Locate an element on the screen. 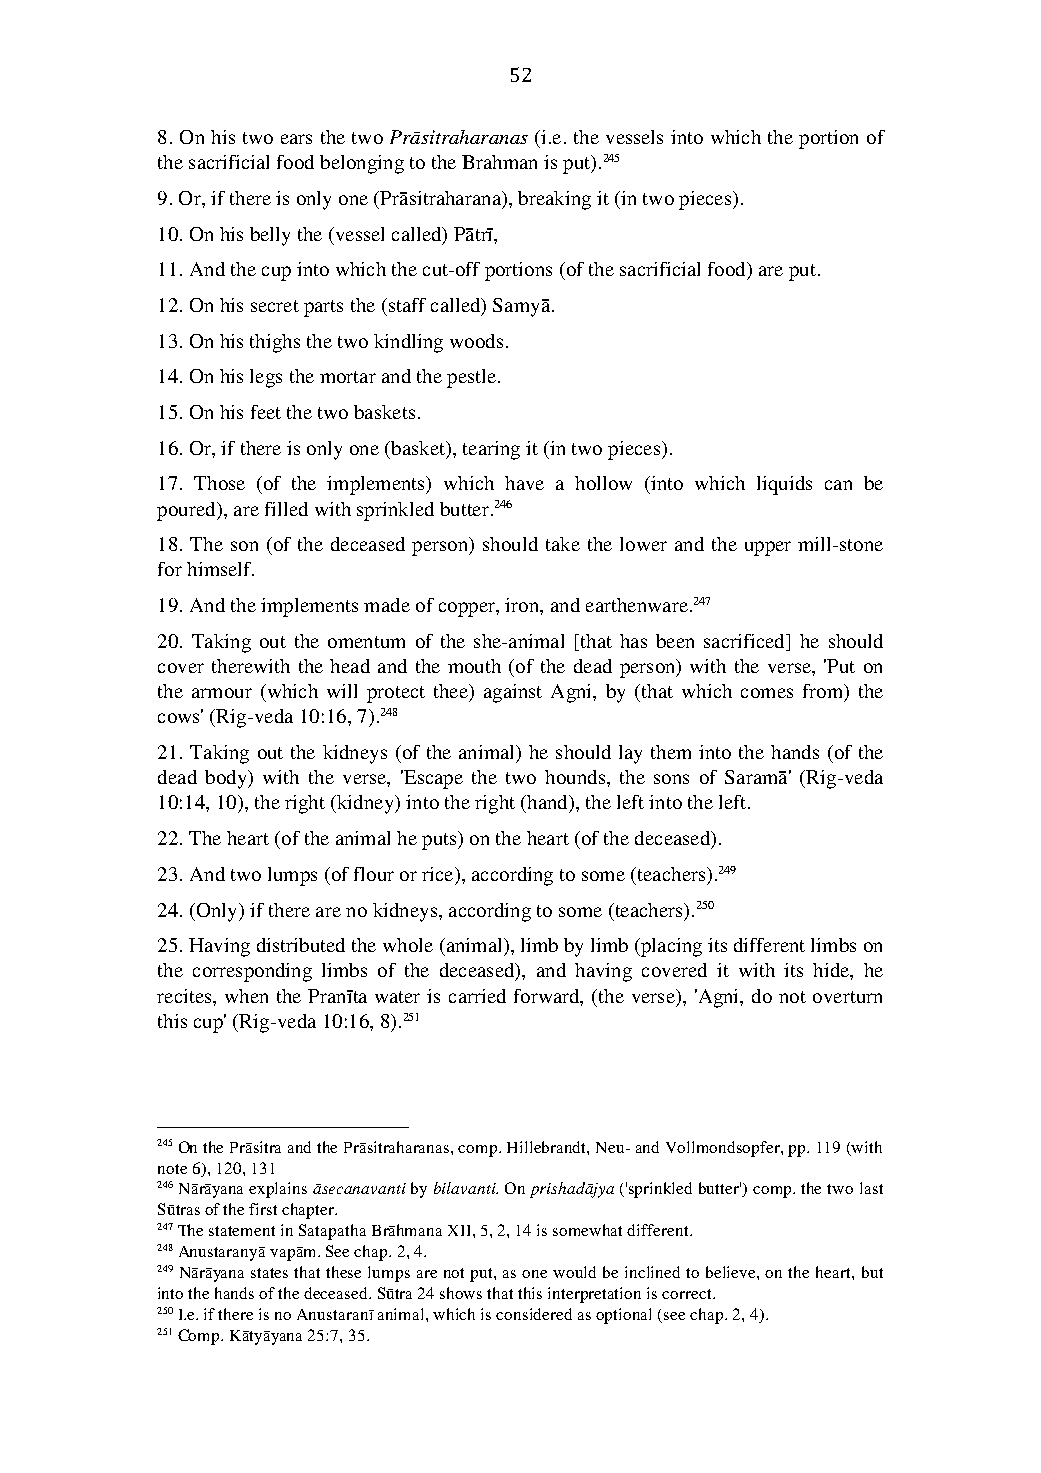 This screenshot has height=1473, width=1041. breaking is located at coordinates (554, 200).
